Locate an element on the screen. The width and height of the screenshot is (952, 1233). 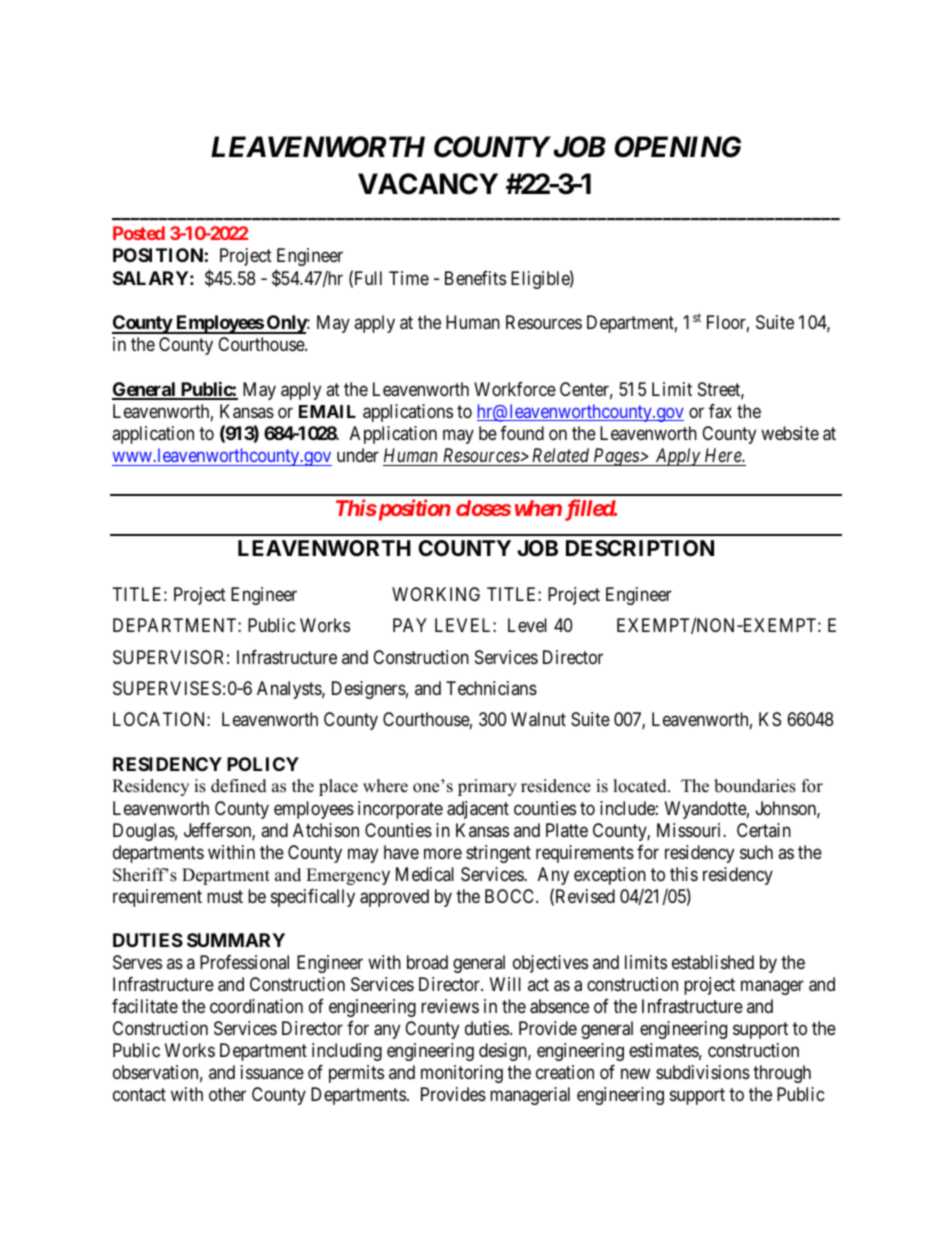
DESCRIPTION is located at coordinates (640, 548).
